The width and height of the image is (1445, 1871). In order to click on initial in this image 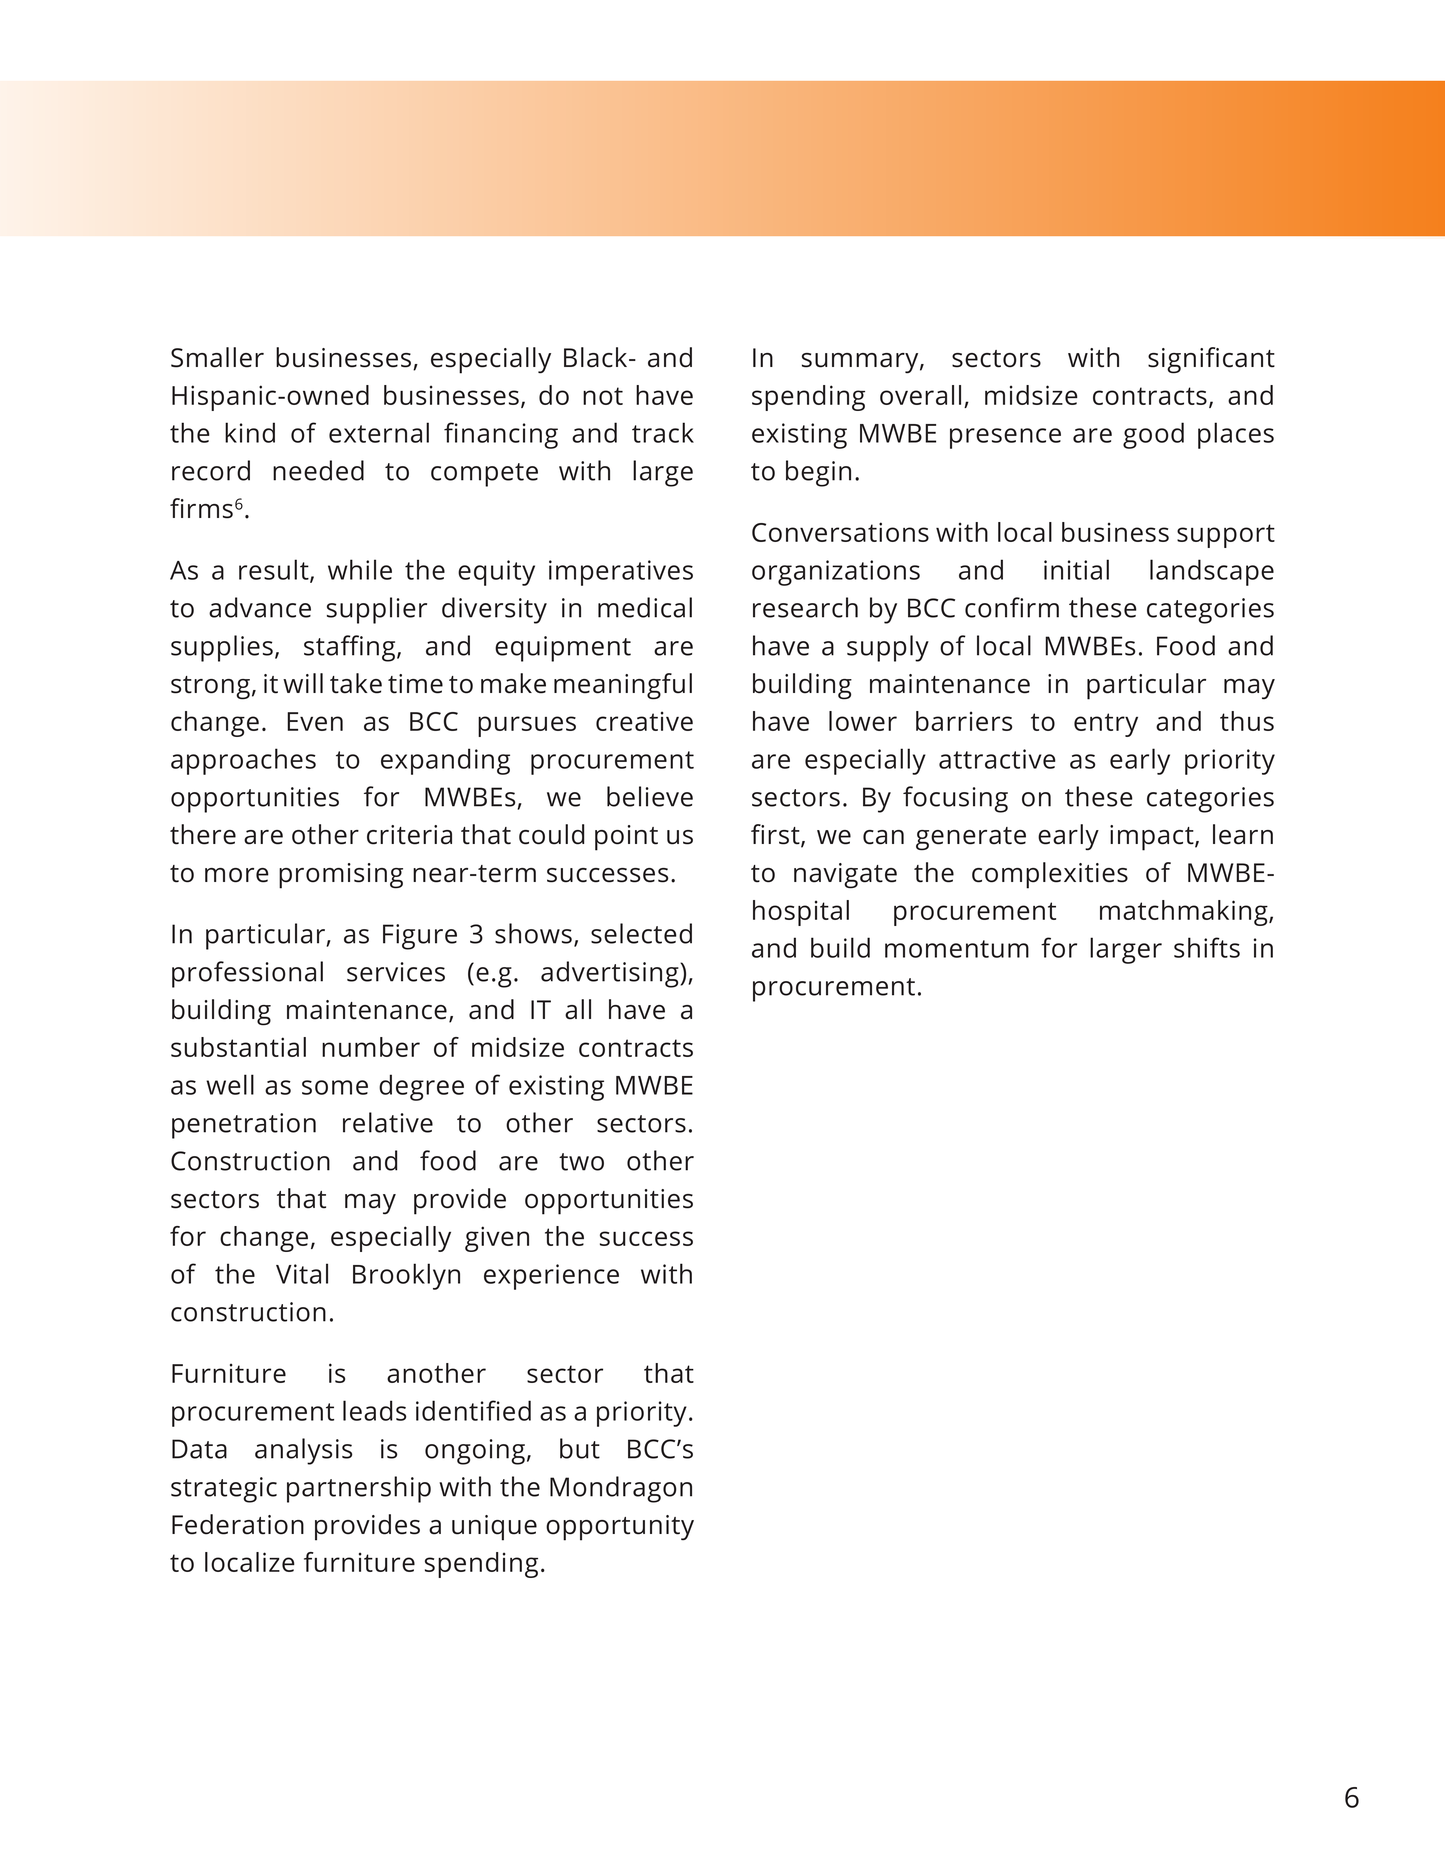, I will do `click(1076, 569)`.
